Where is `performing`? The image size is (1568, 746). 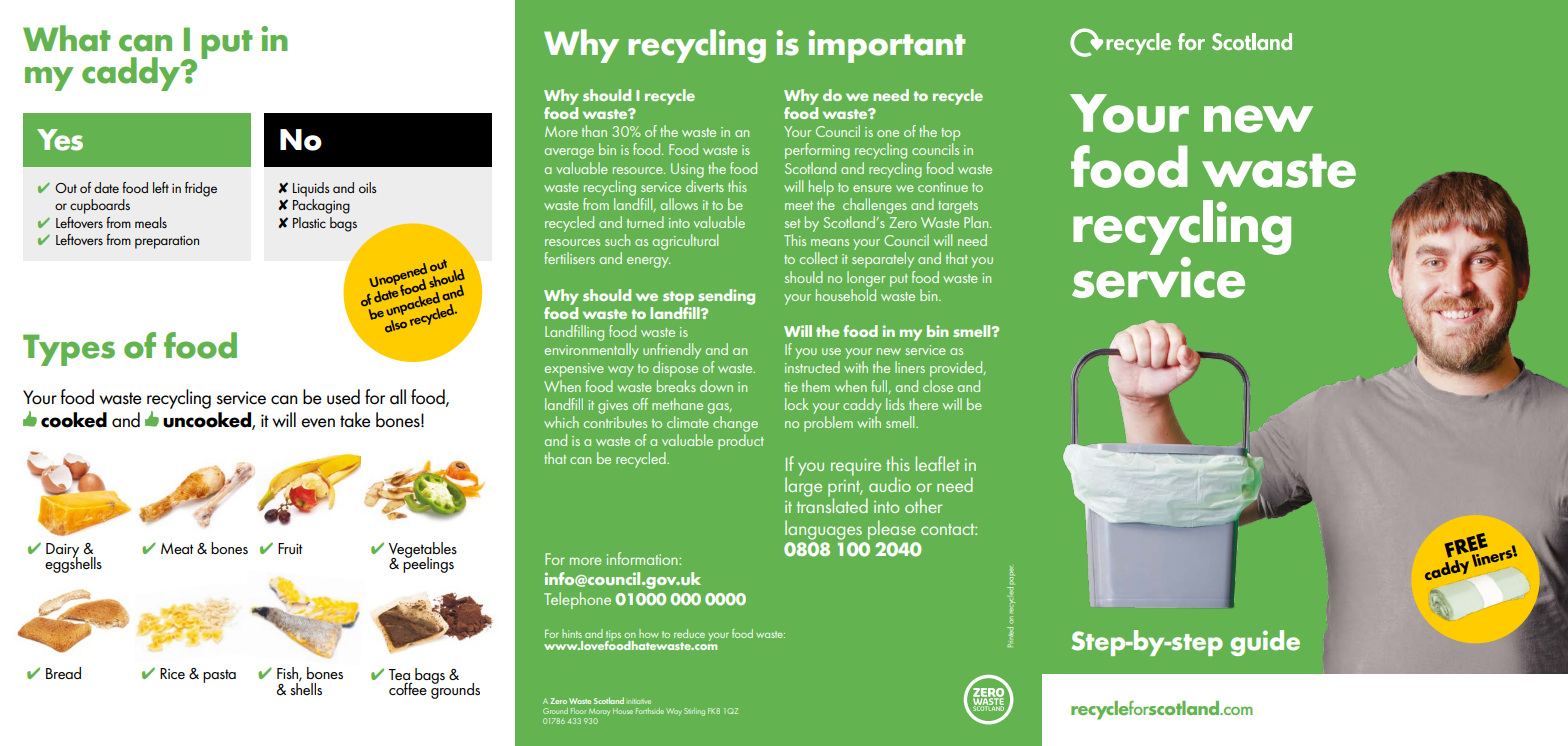
performing is located at coordinates (817, 151).
